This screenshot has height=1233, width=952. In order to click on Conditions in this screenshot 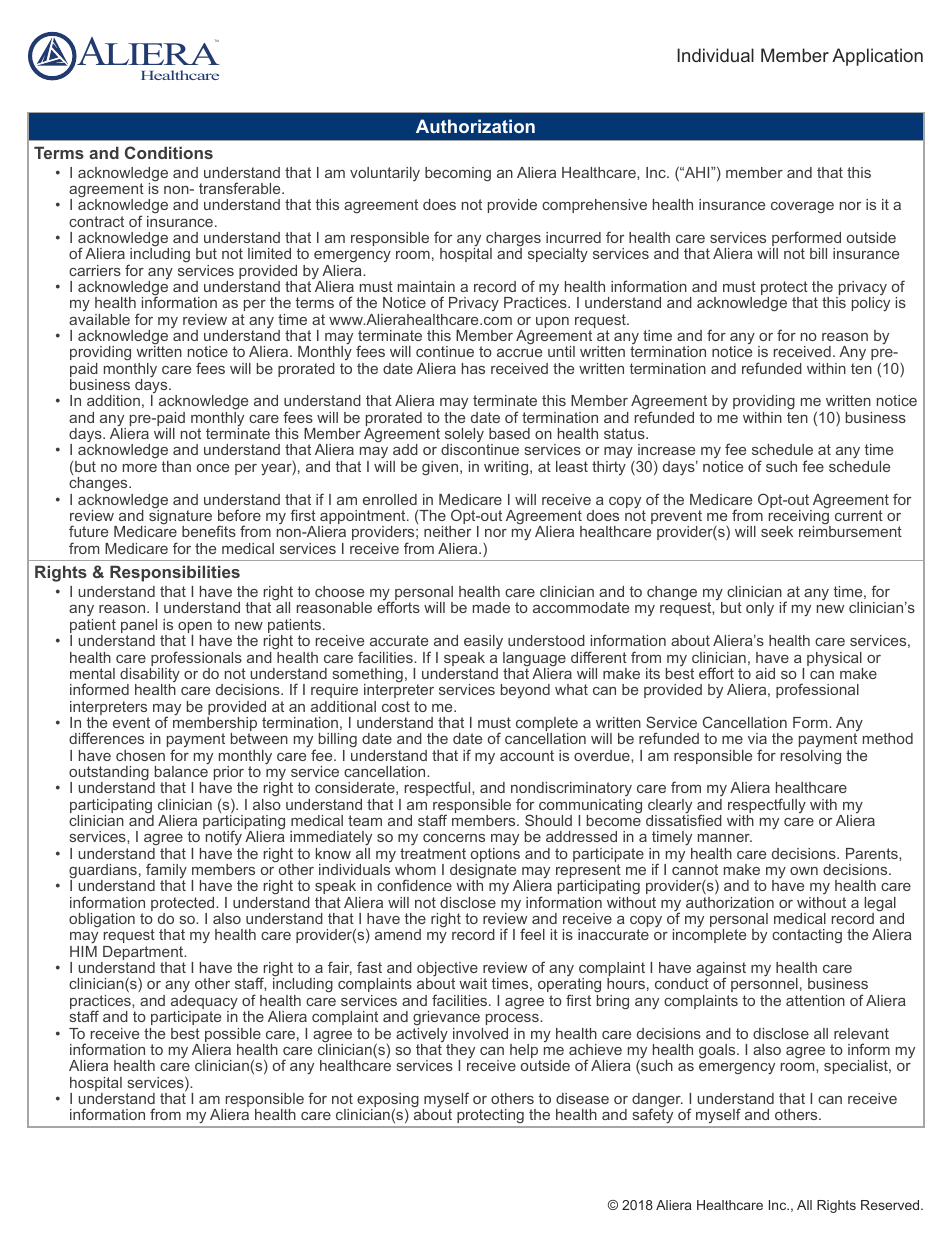, I will do `click(169, 152)`.
